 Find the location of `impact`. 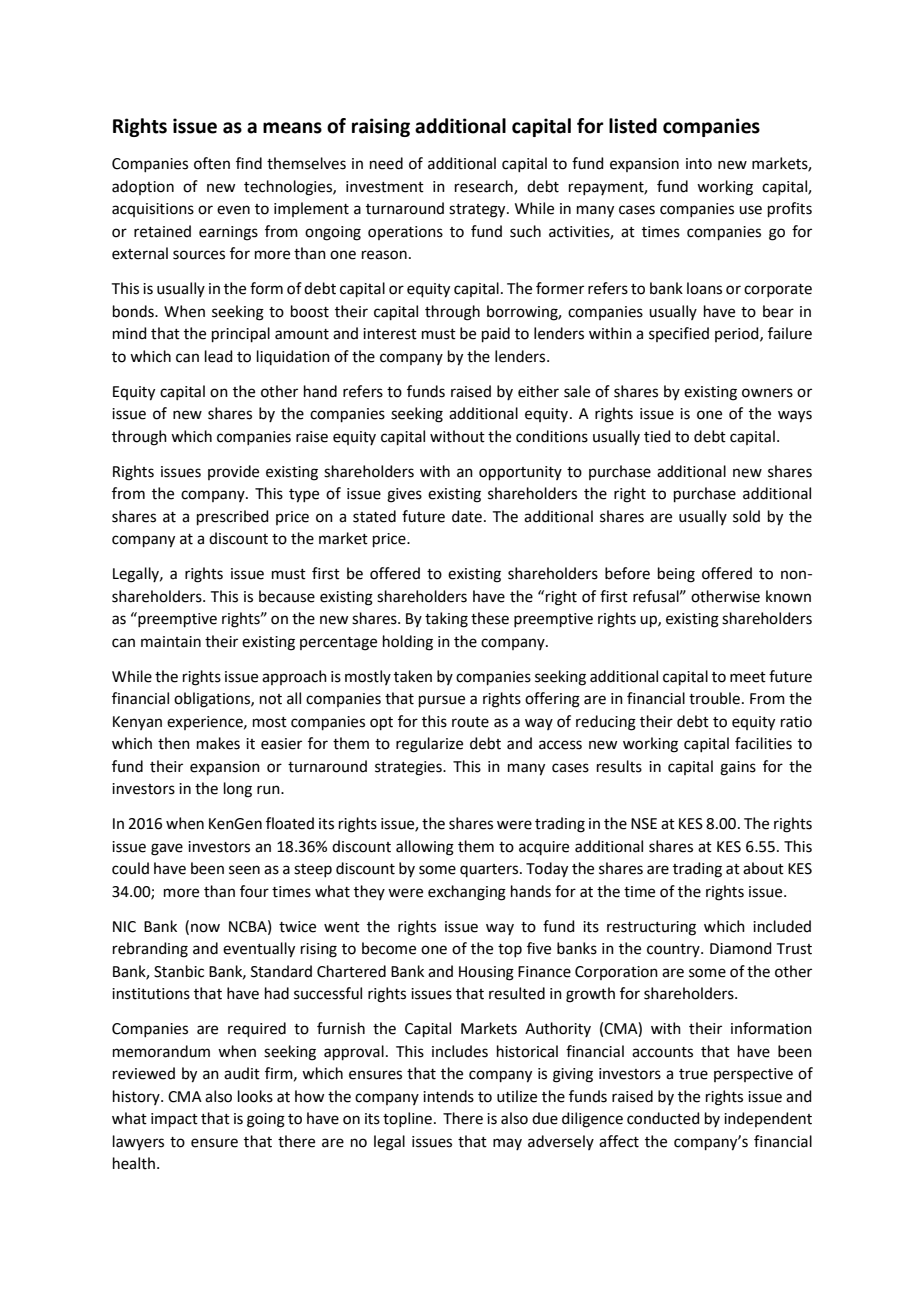

impact is located at coordinates (174, 1120).
